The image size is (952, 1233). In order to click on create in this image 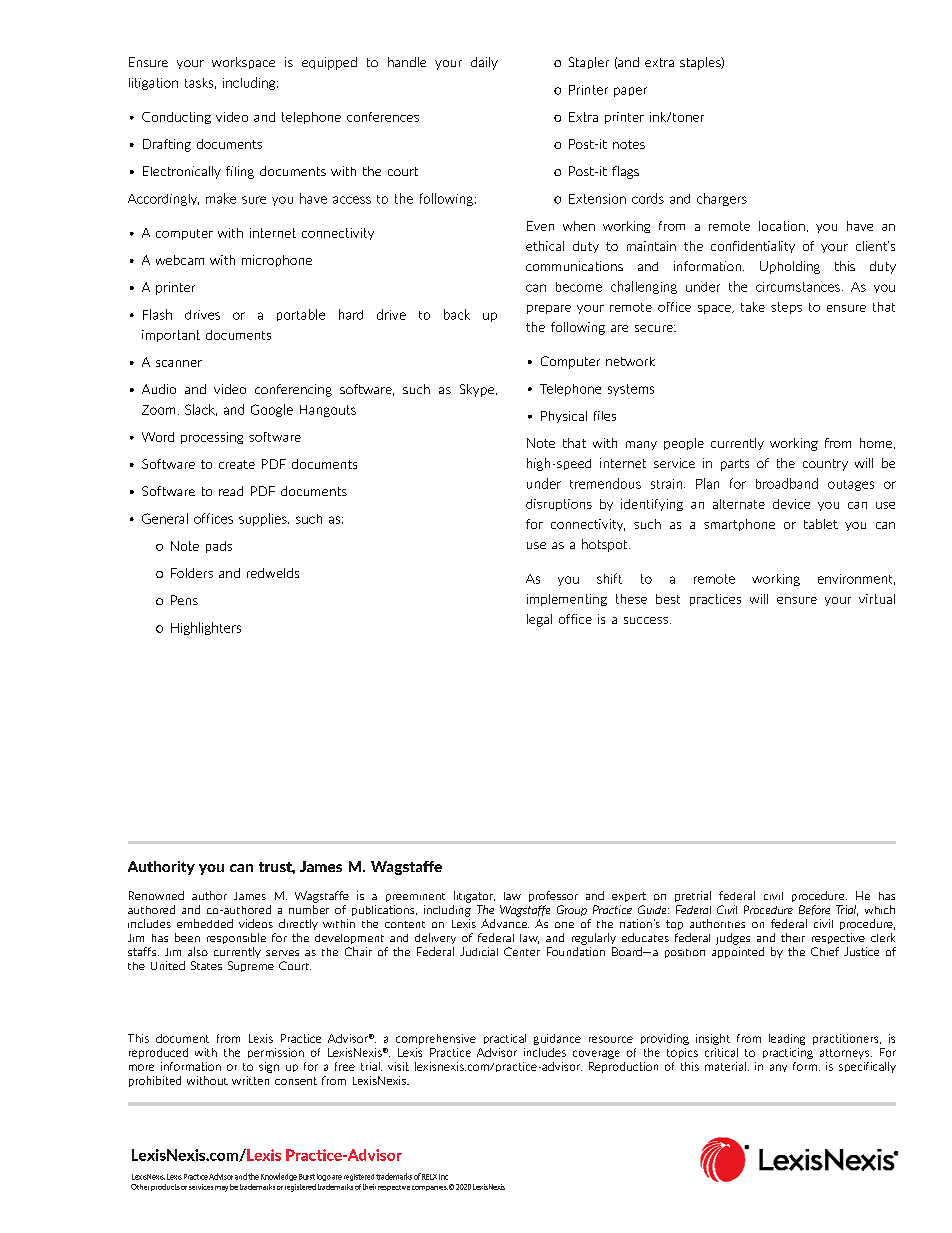, I will do `click(237, 464)`.
